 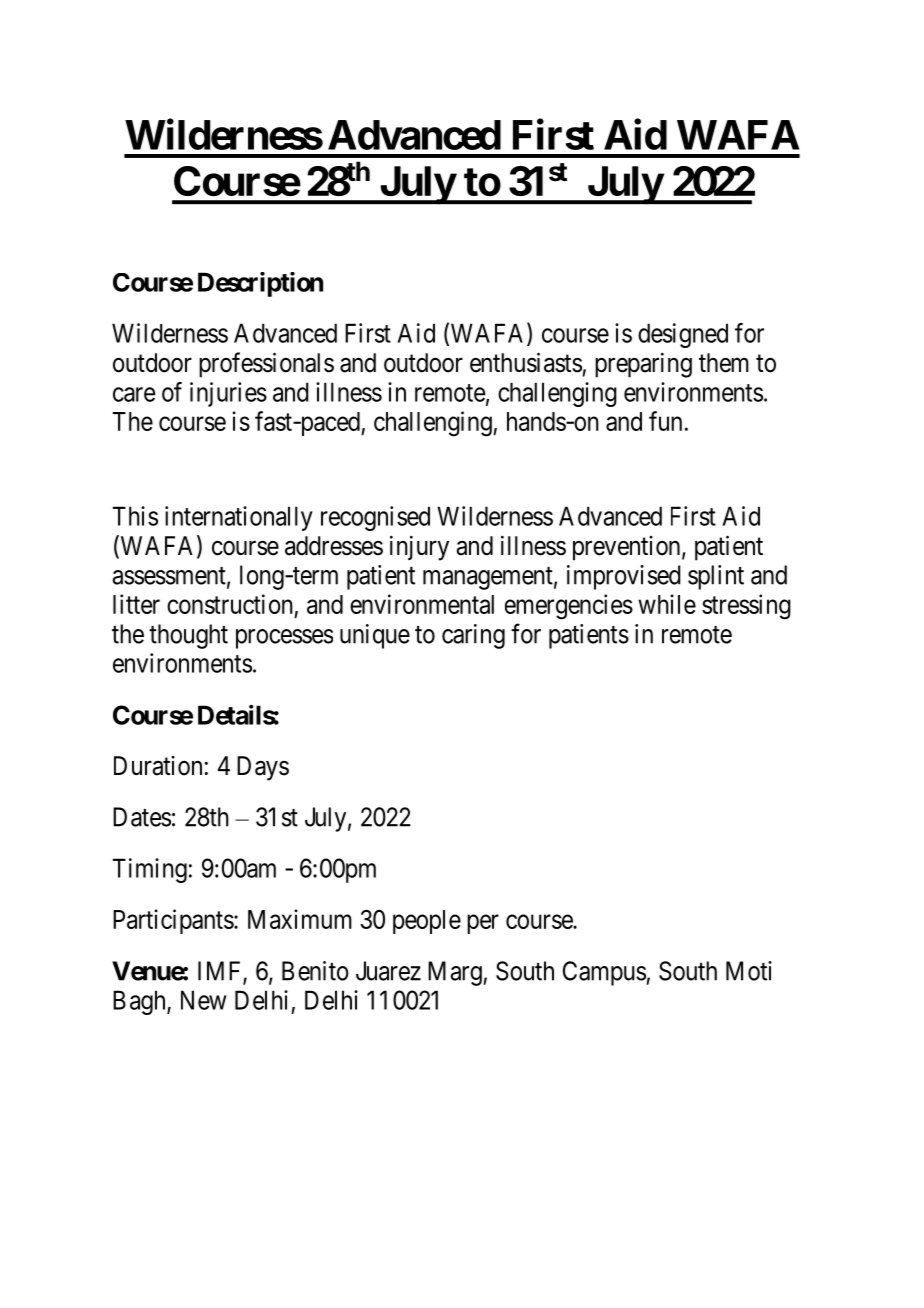 I want to click on caring, so click(x=473, y=636).
